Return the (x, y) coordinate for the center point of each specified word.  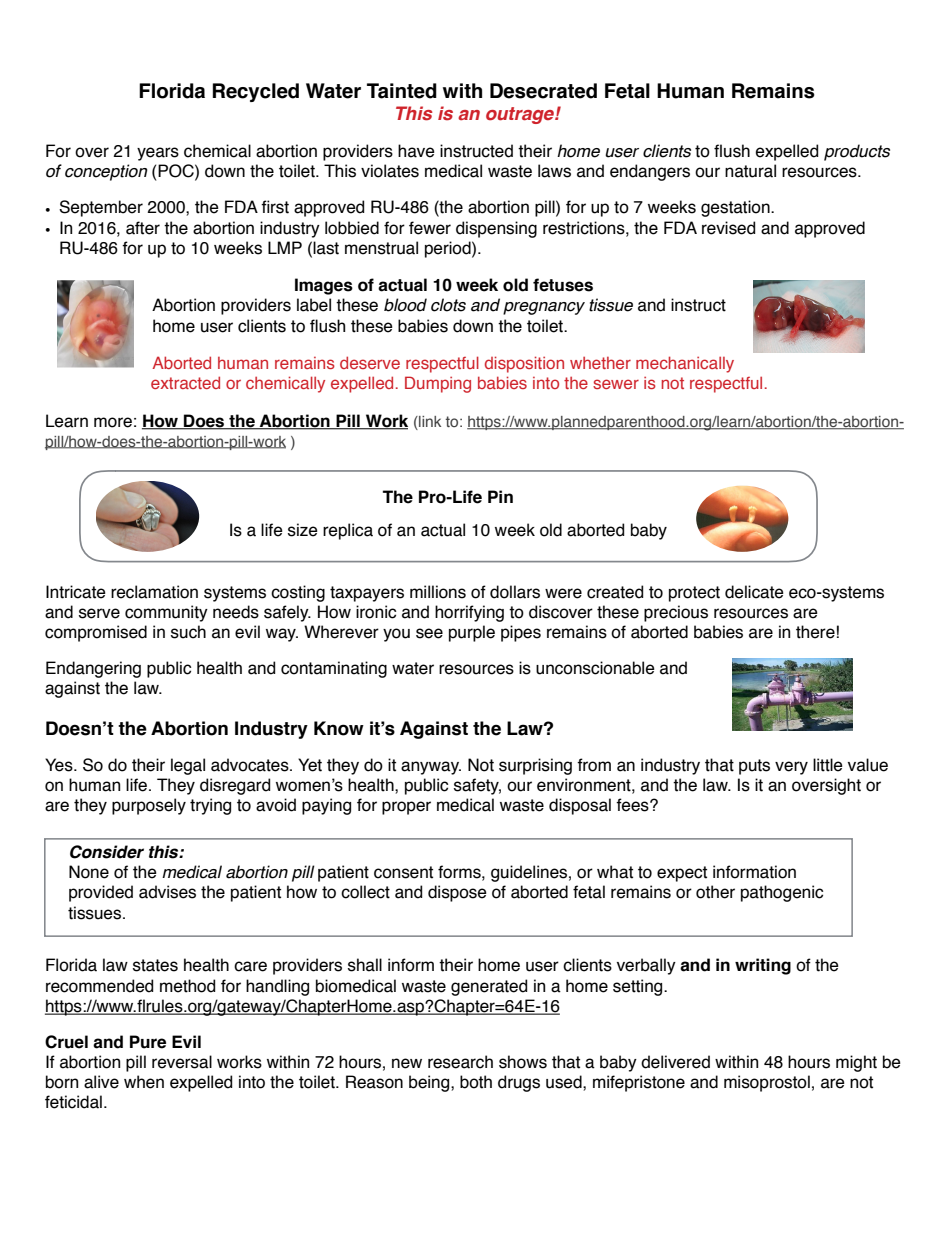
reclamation (154, 592)
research (460, 1062)
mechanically (685, 364)
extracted (185, 382)
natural (750, 171)
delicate (754, 592)
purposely (149, 806)
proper (406, 808)
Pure (148, 1042)
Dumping (438, 384)
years (158, 154)
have (416, 151)
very (791, 768)
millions (438, 592)
